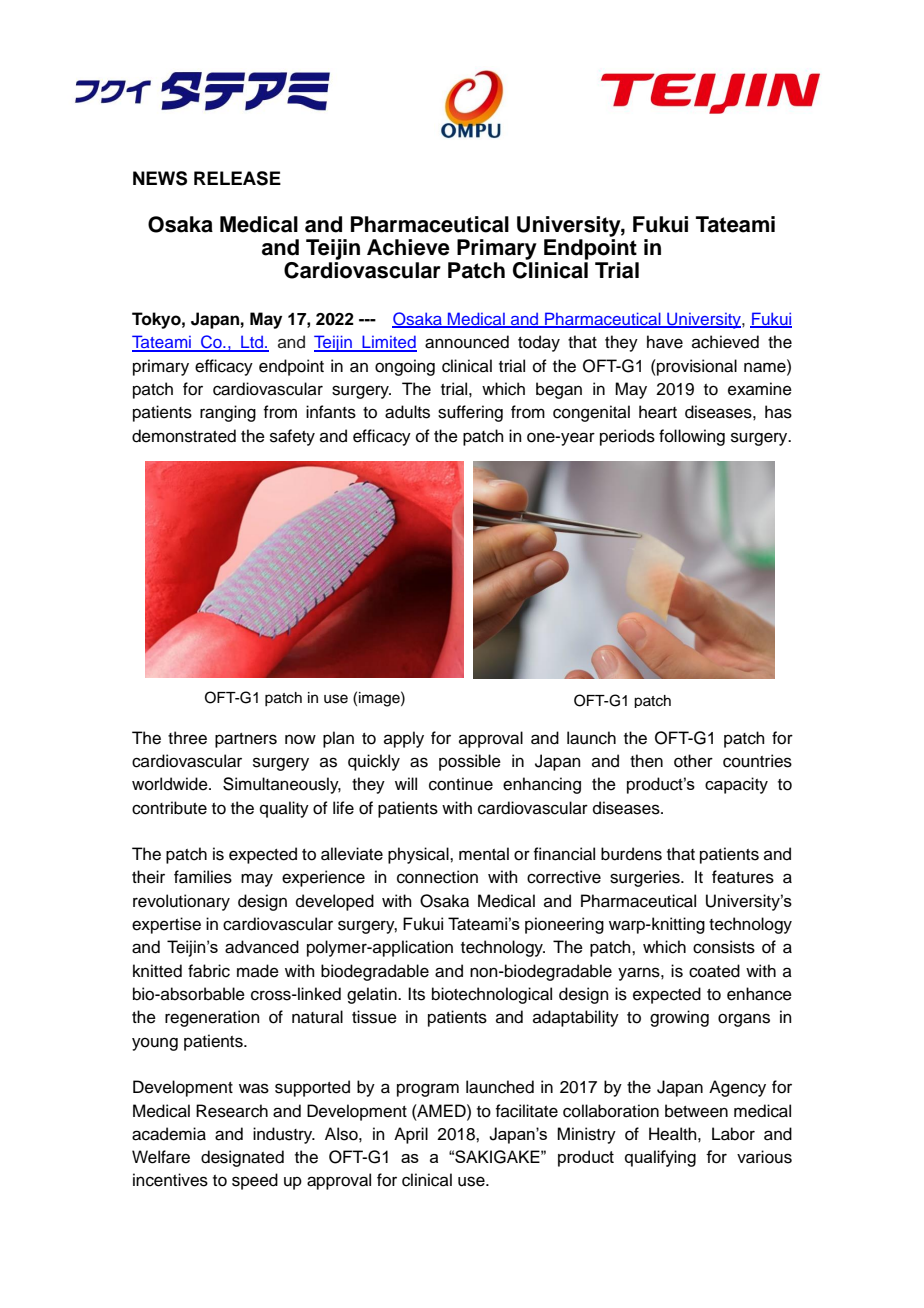 The height and width of the page is (1308, 924). I want to click on fabric, so click(209, 971).
